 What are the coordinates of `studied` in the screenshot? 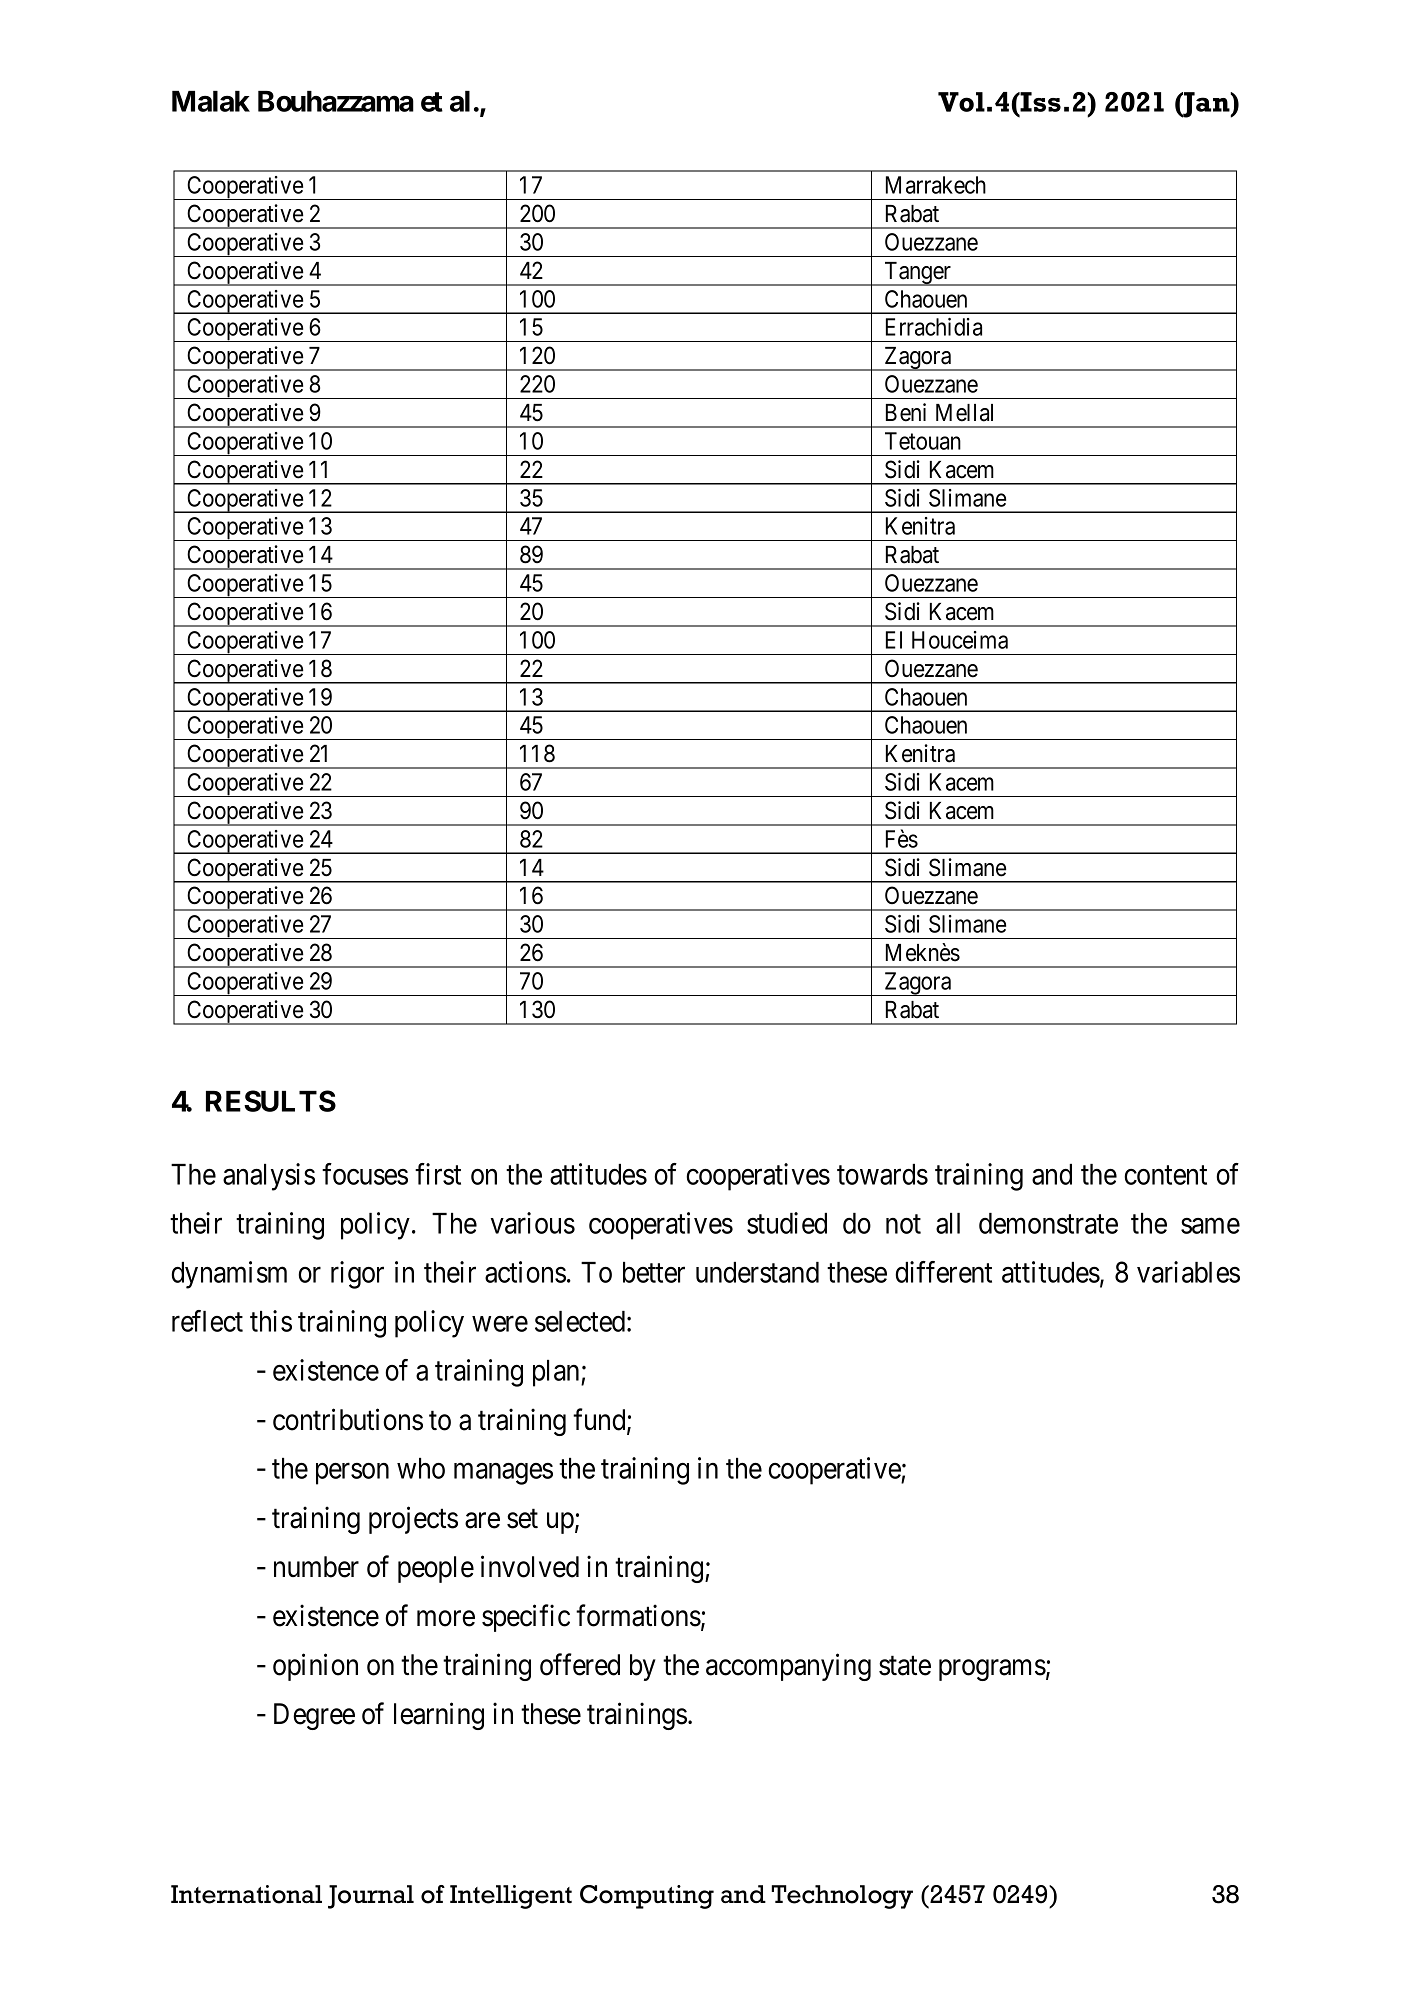 It's located at (787, 1223).
